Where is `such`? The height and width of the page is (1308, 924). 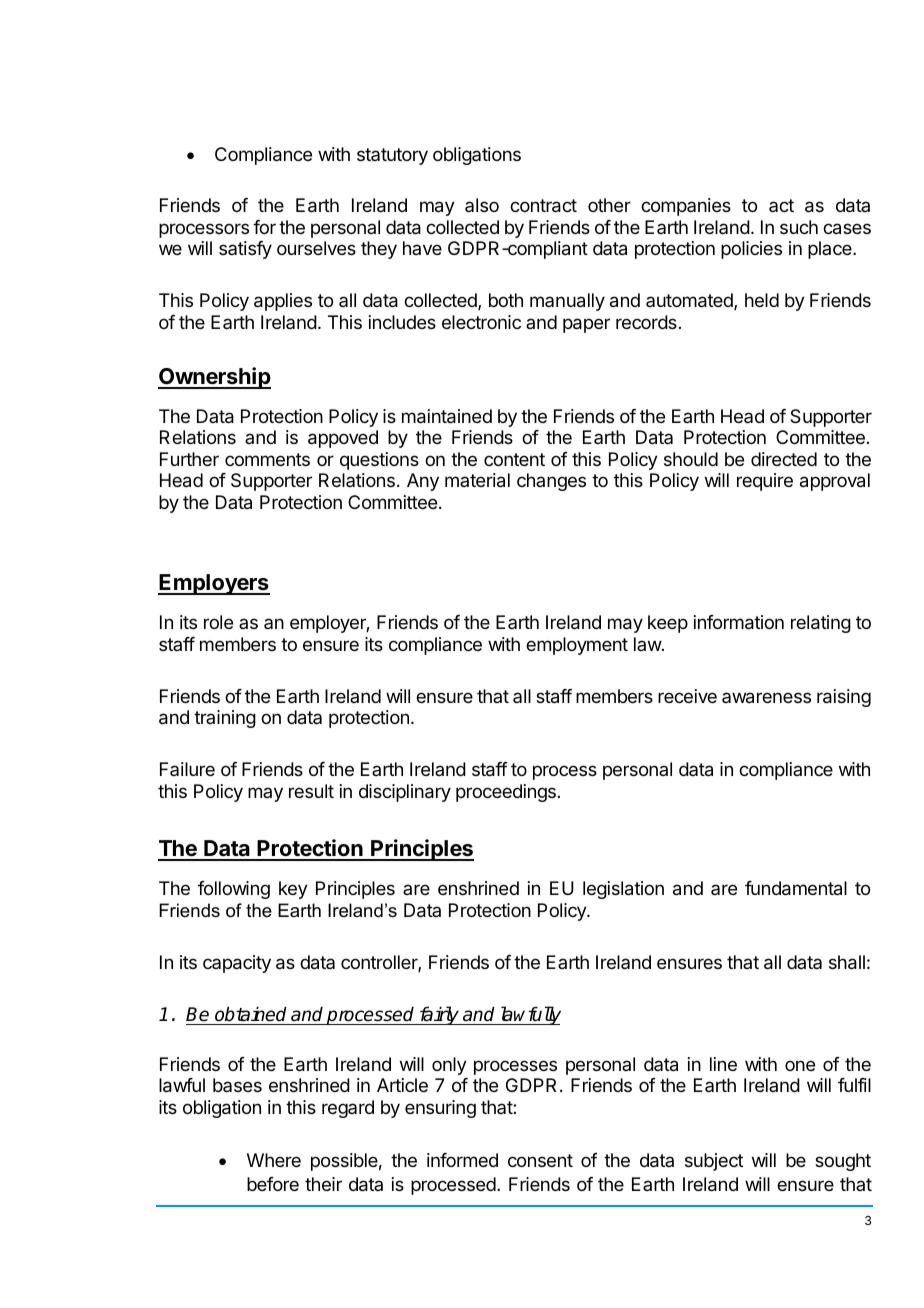
such is located at coordinates (799, 227).
